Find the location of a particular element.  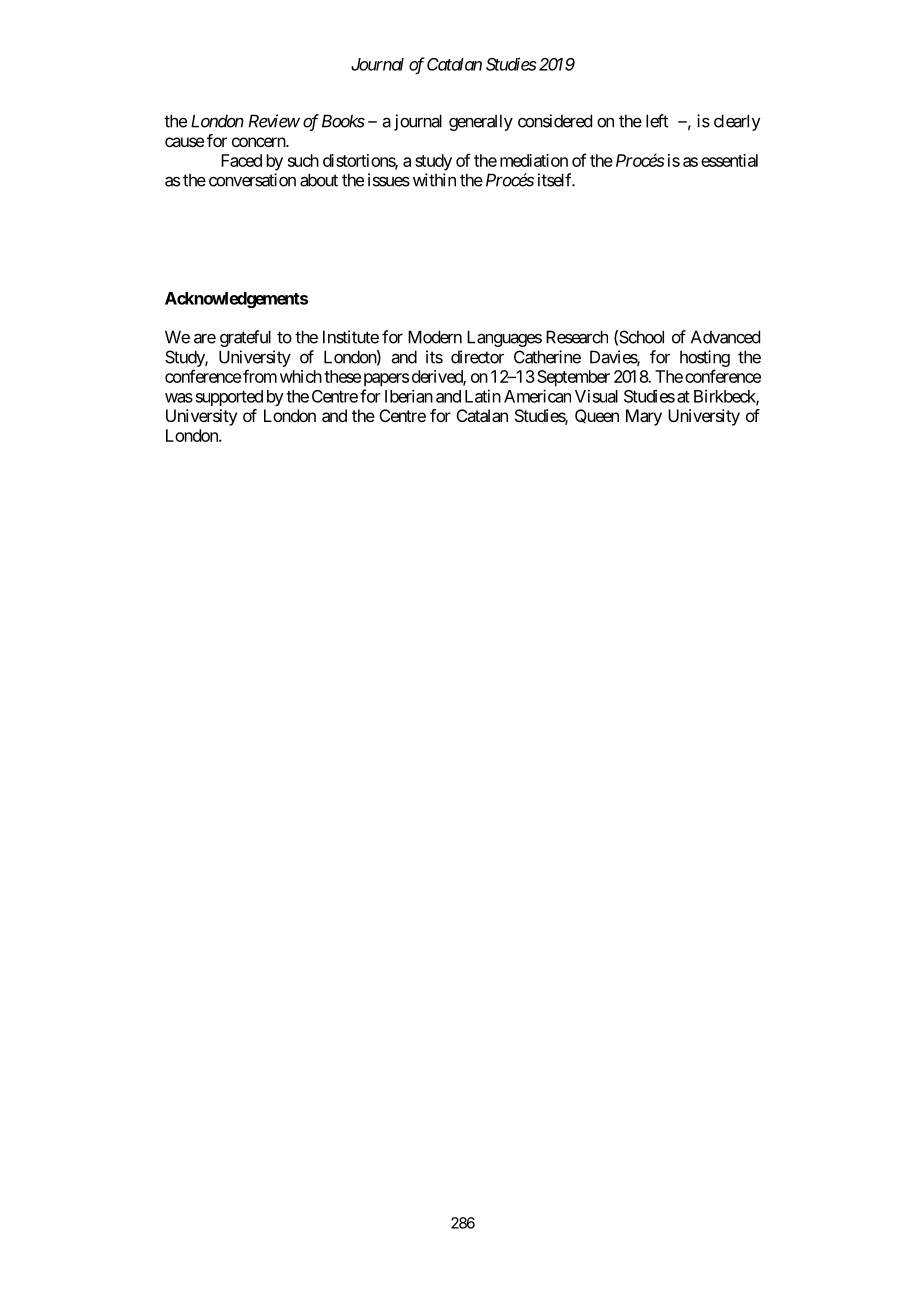

hosting is located at coordinates (705, 358).
